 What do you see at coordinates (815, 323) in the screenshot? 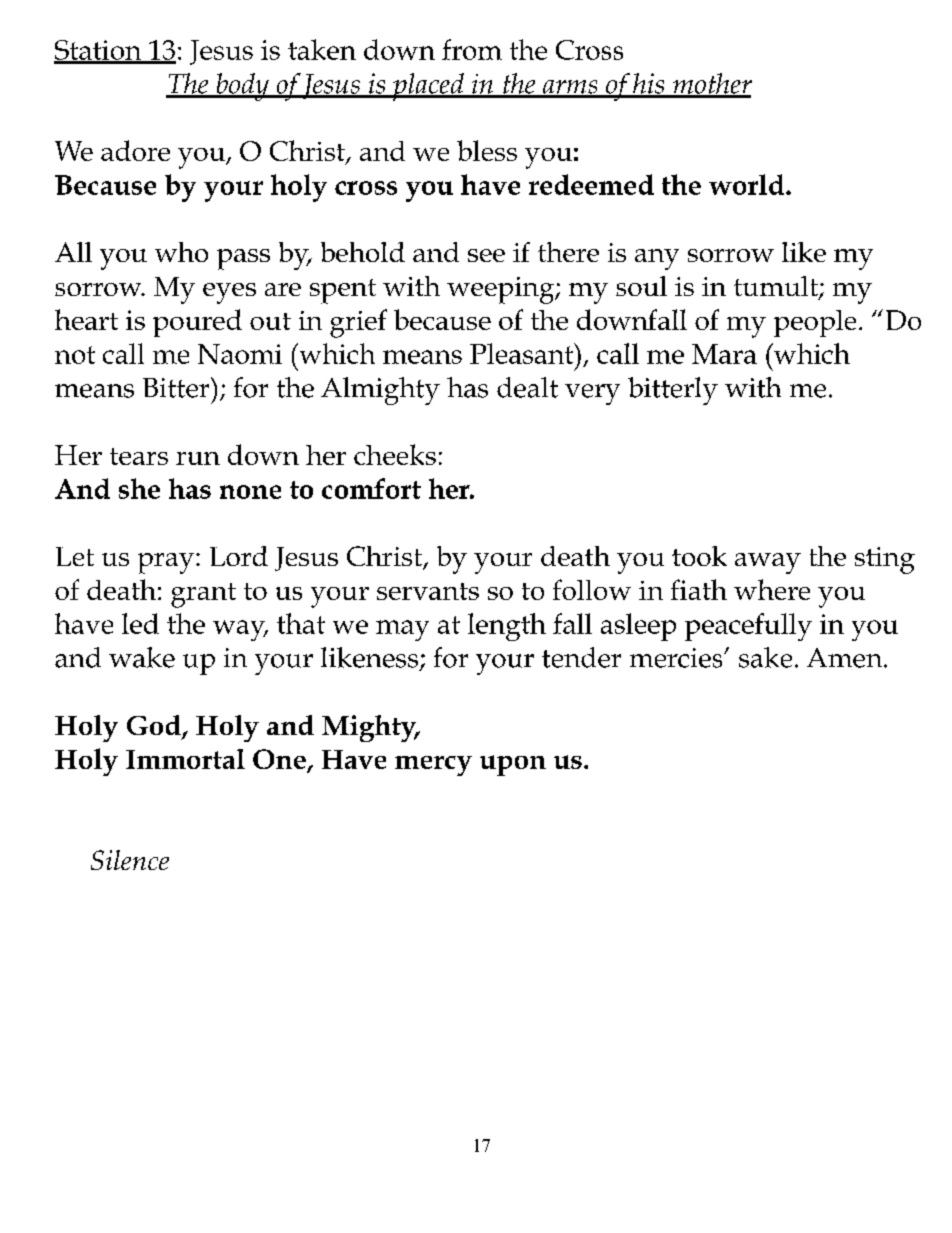
I see `people` at bounding box center [815, 323].
